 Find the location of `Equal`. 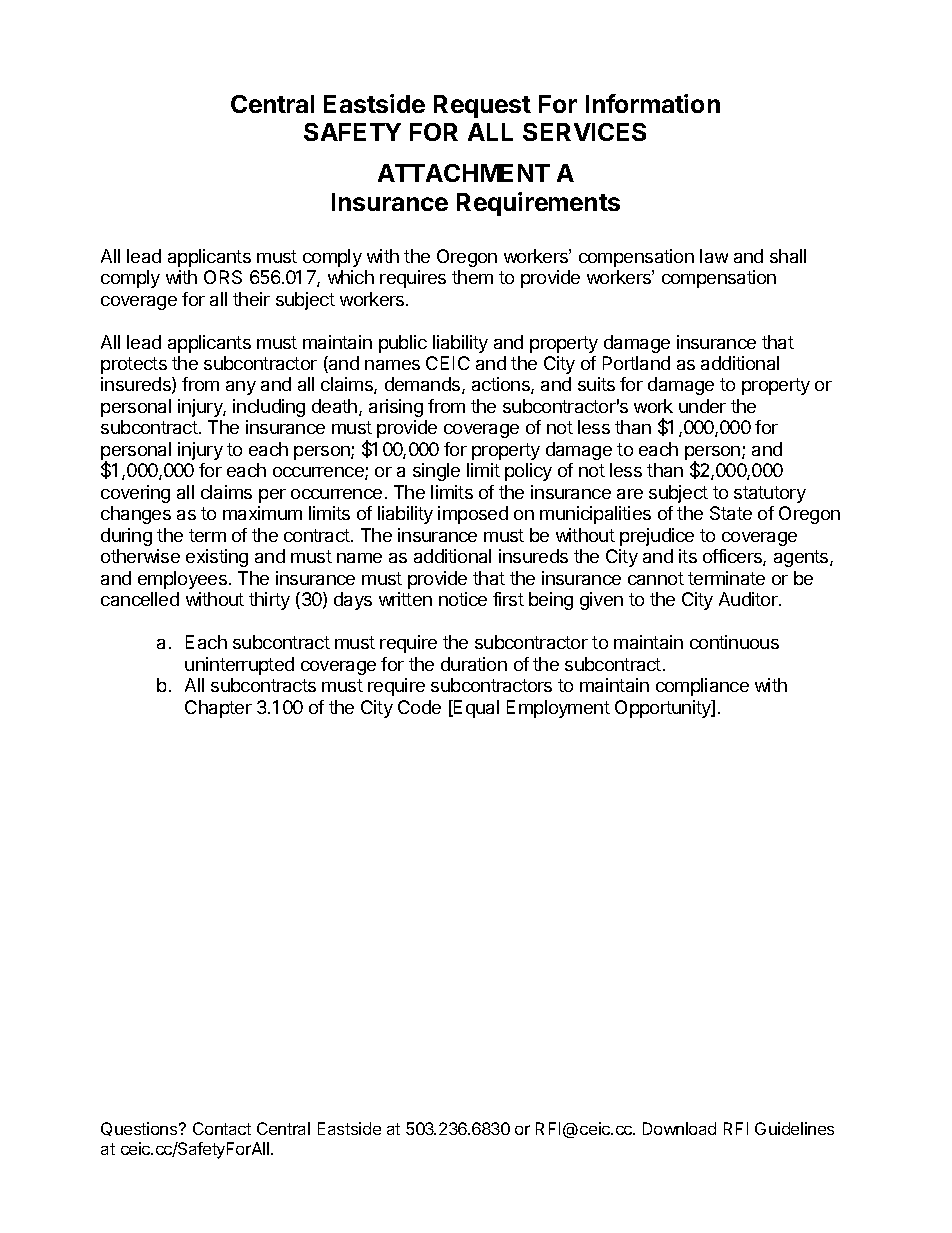

Equal is located at coordinates (475, 709).
